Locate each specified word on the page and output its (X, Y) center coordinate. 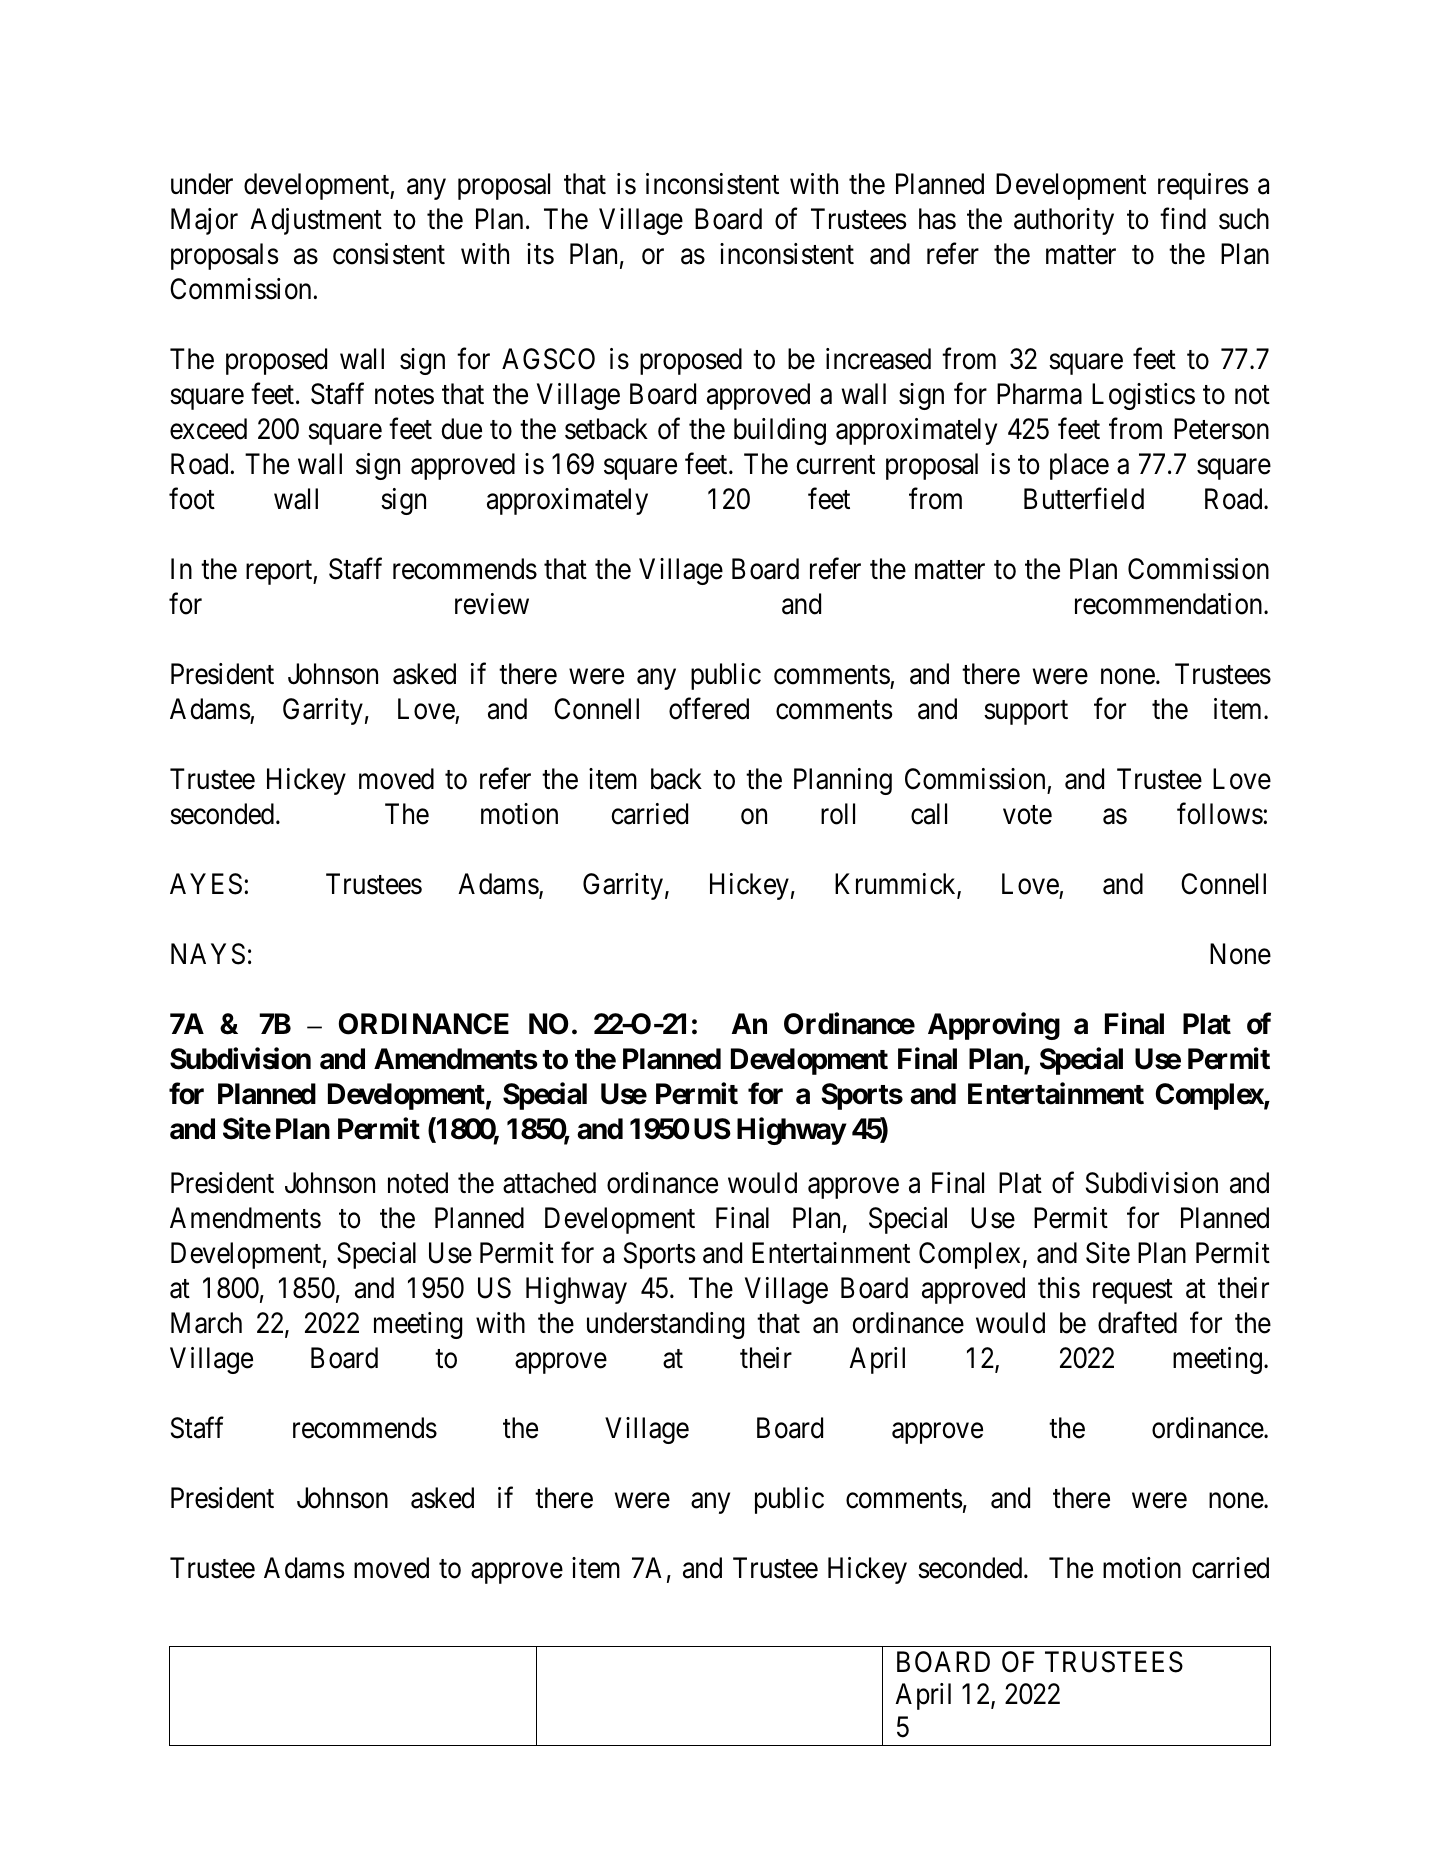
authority (1064, 221)
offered (709, 709)
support (1026, 713)
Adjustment (316, 221)
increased (878, 359)
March (206, 1323)
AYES (206, 884)
